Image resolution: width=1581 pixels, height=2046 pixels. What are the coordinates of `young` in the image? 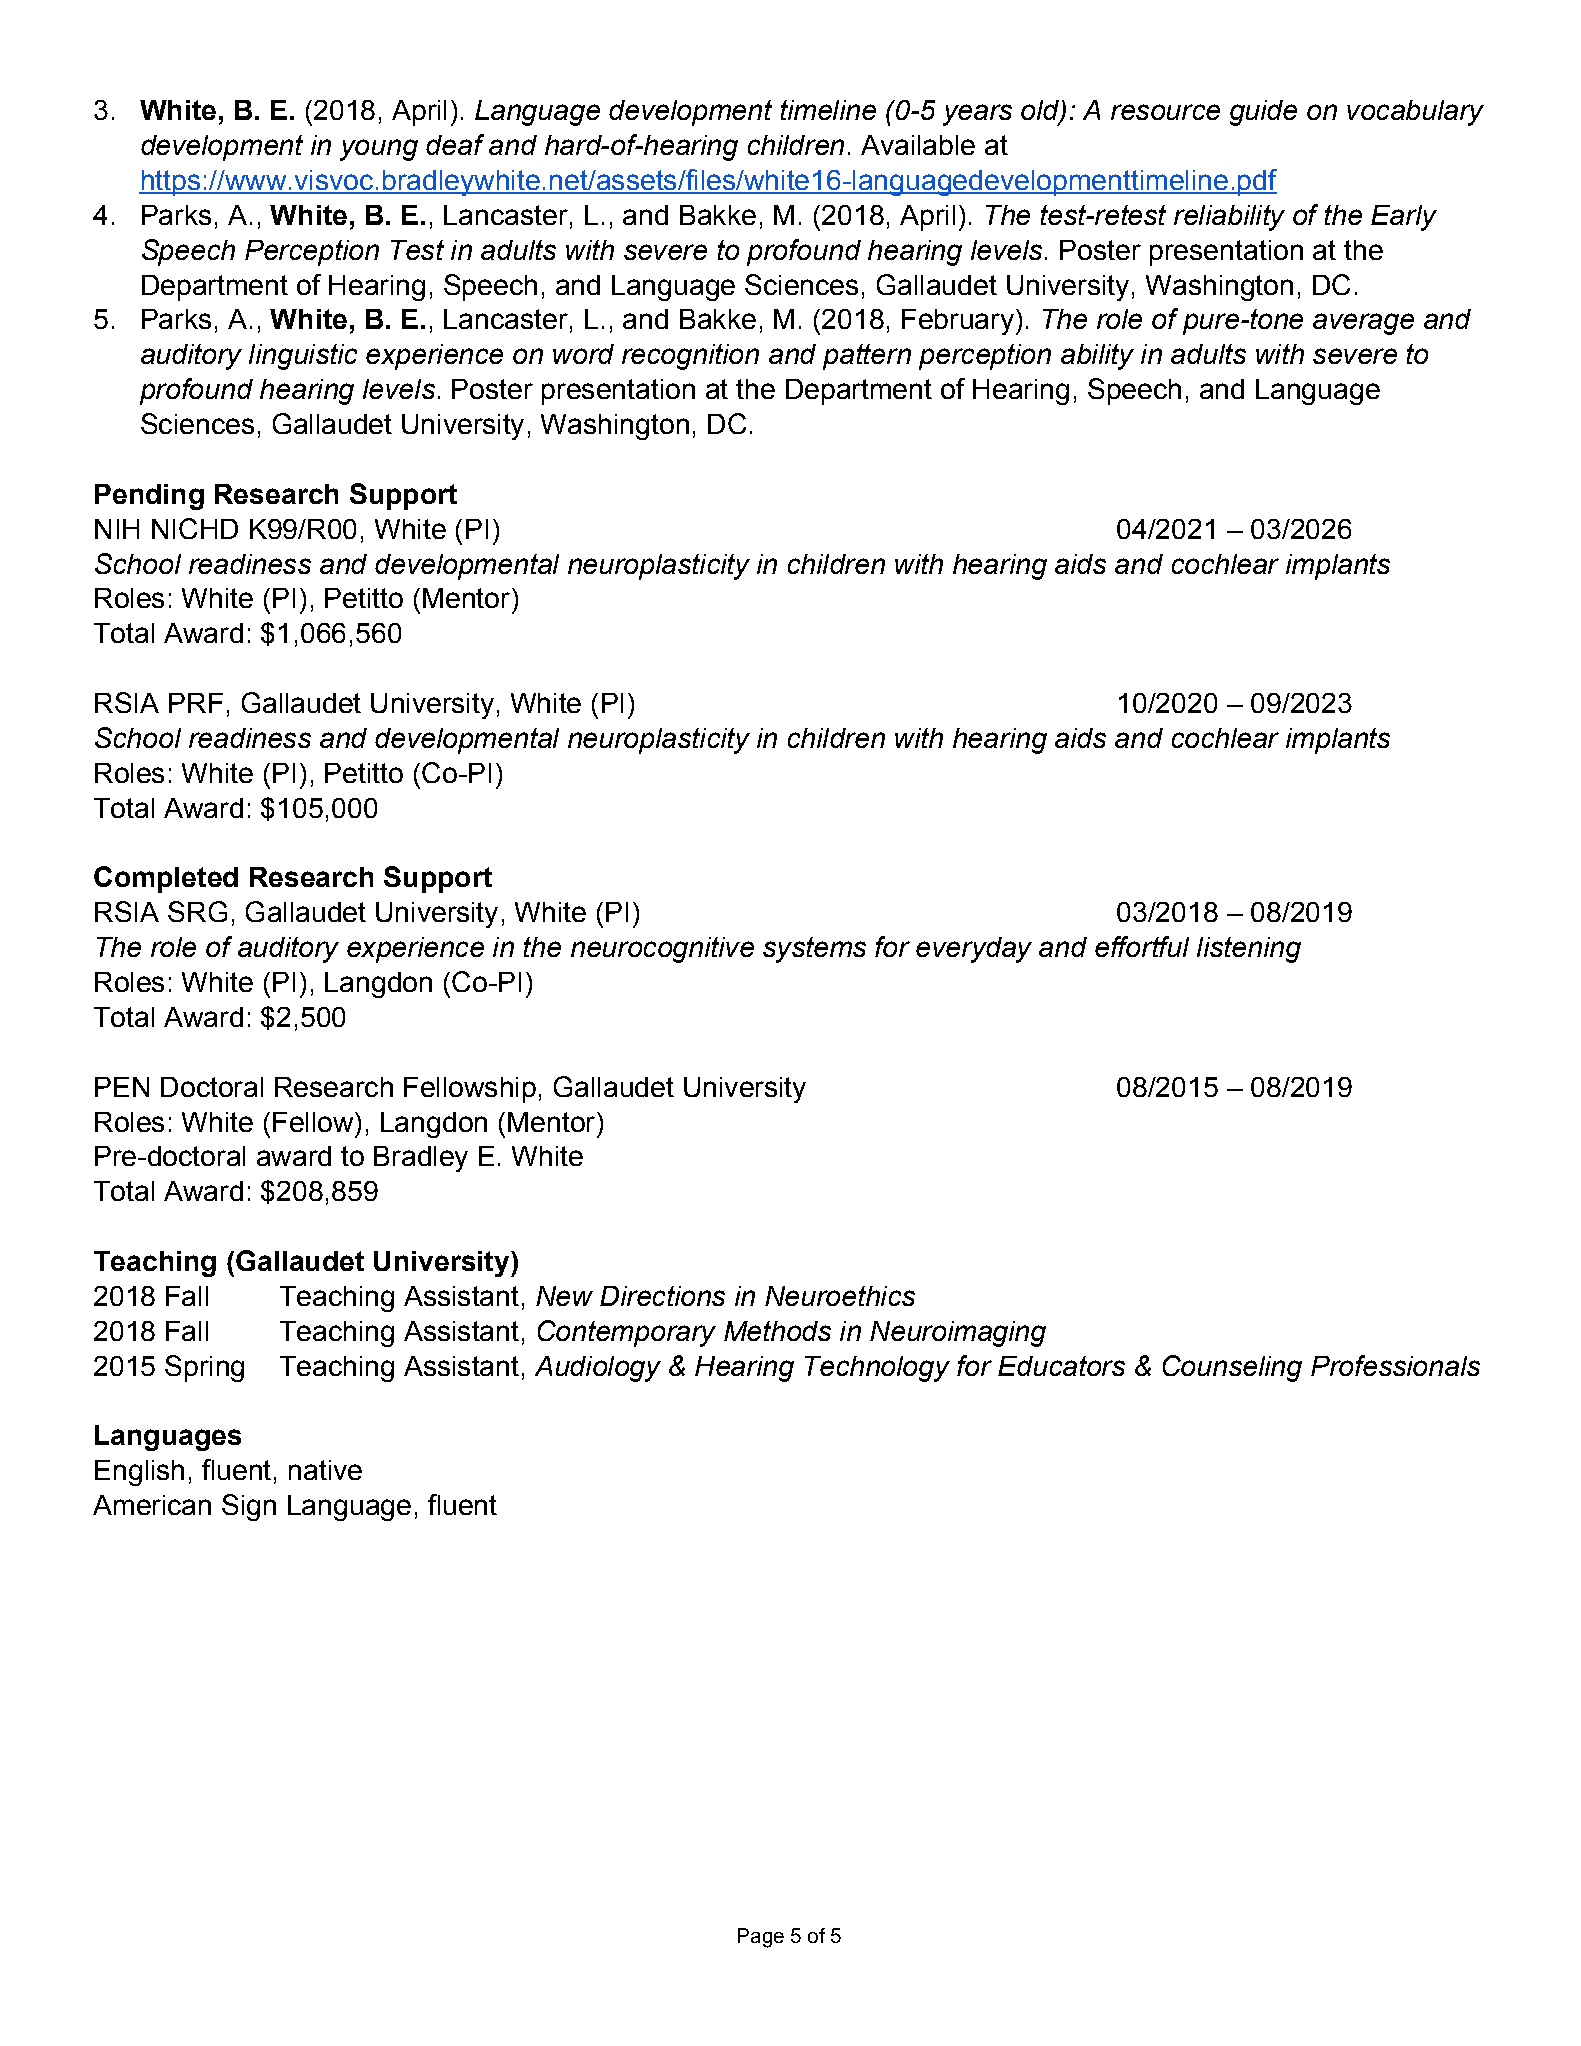 It's located at (379, 150).
